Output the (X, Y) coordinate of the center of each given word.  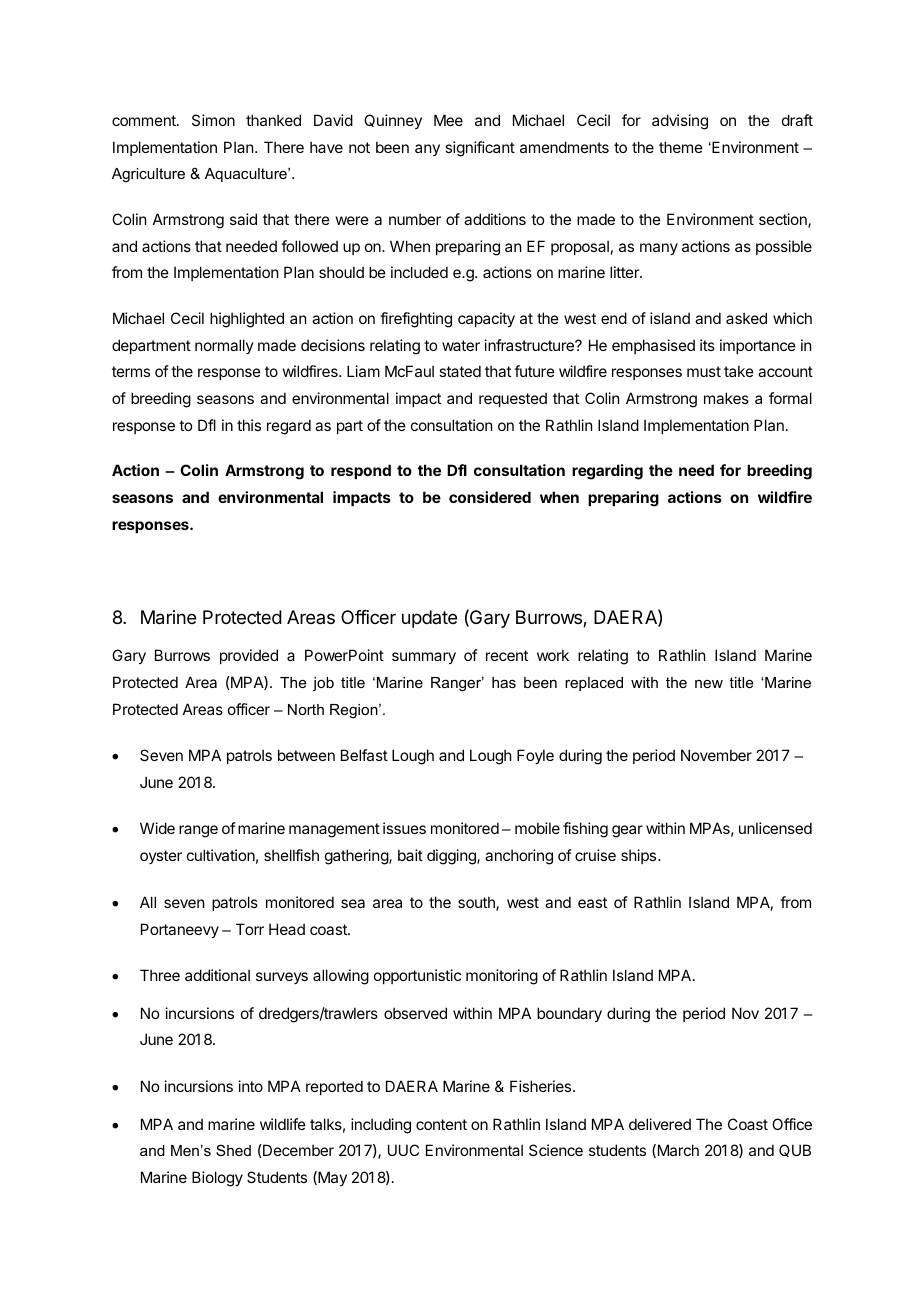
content (441, 1124)
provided (249, 656)
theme (681, 147)
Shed (233, 1150)
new (709, 684)
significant (480, 149)
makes (726, 398)
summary (424, 658)
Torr (250, 929)
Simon (213, 120)
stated (460, 371)
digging (452, 857)
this (249, 425)
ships (640, 856)
